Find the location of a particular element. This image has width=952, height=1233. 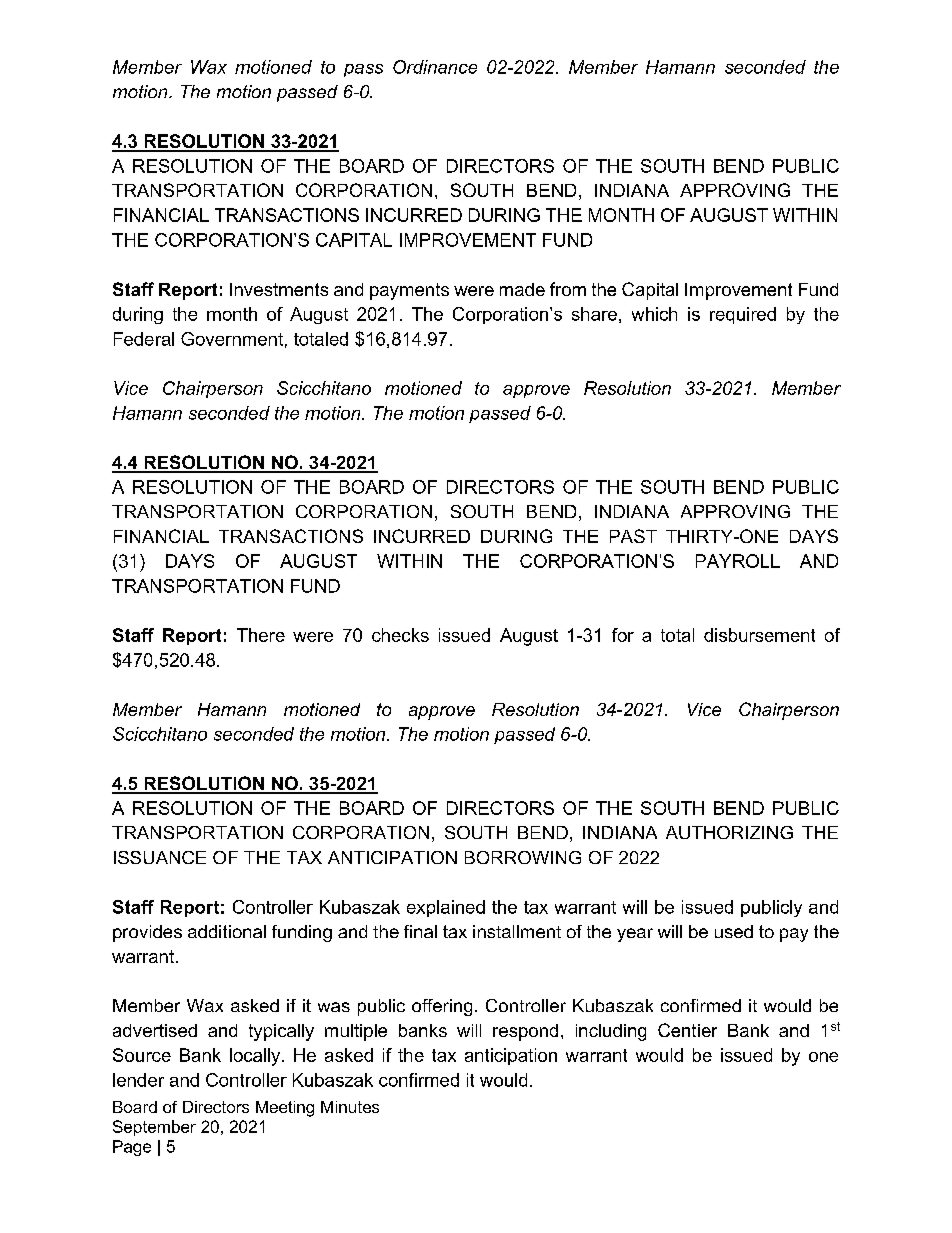

ISSUANCE is located at coordinates (160, 857).
